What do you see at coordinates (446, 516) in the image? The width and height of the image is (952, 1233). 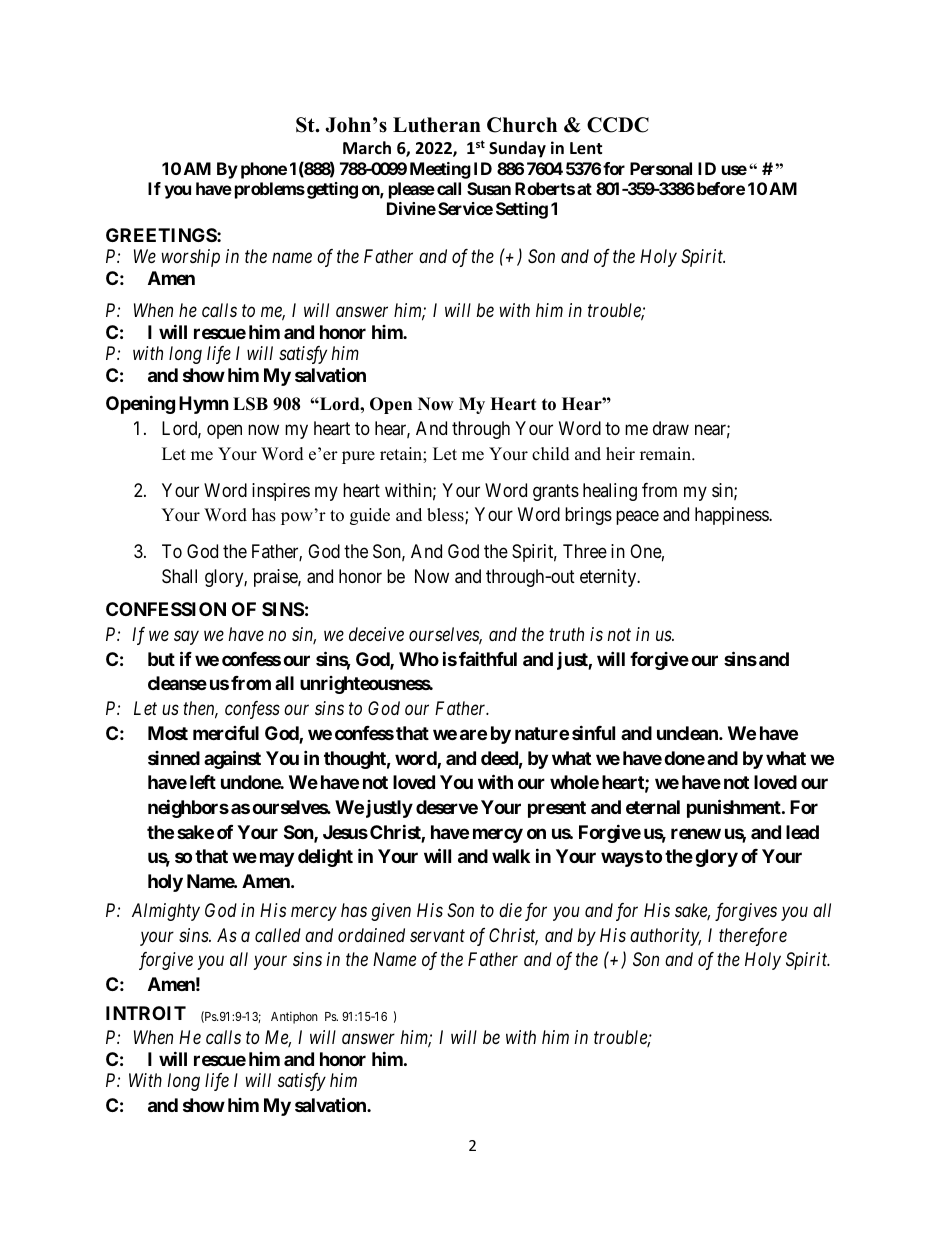 I see `bless` at bounding box center [446, 516].
